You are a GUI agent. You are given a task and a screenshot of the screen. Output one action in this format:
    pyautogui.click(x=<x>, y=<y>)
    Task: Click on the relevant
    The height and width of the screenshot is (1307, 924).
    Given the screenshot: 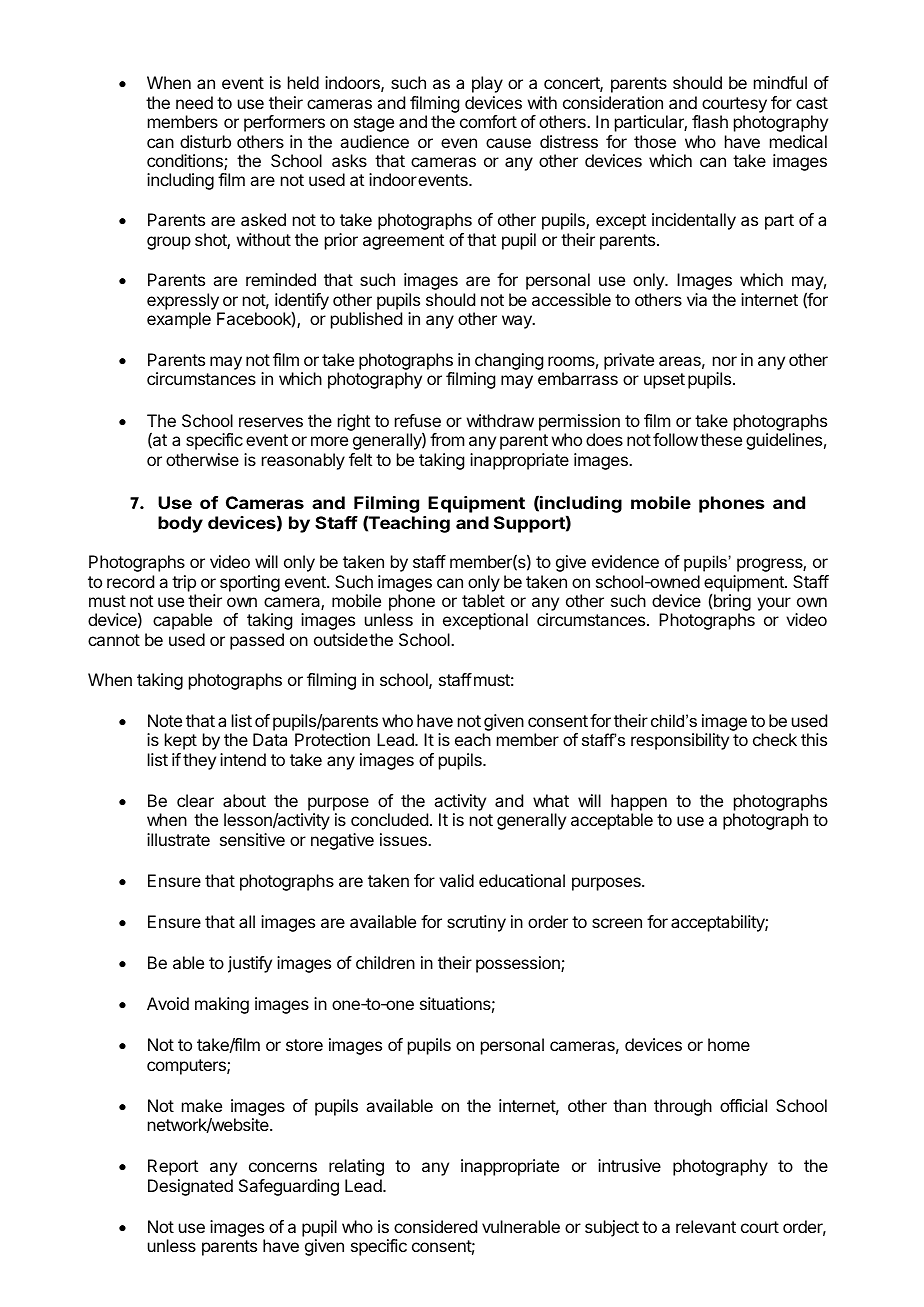 What is the action you would take?
    pyautogui.click(x=706, y=1226)
